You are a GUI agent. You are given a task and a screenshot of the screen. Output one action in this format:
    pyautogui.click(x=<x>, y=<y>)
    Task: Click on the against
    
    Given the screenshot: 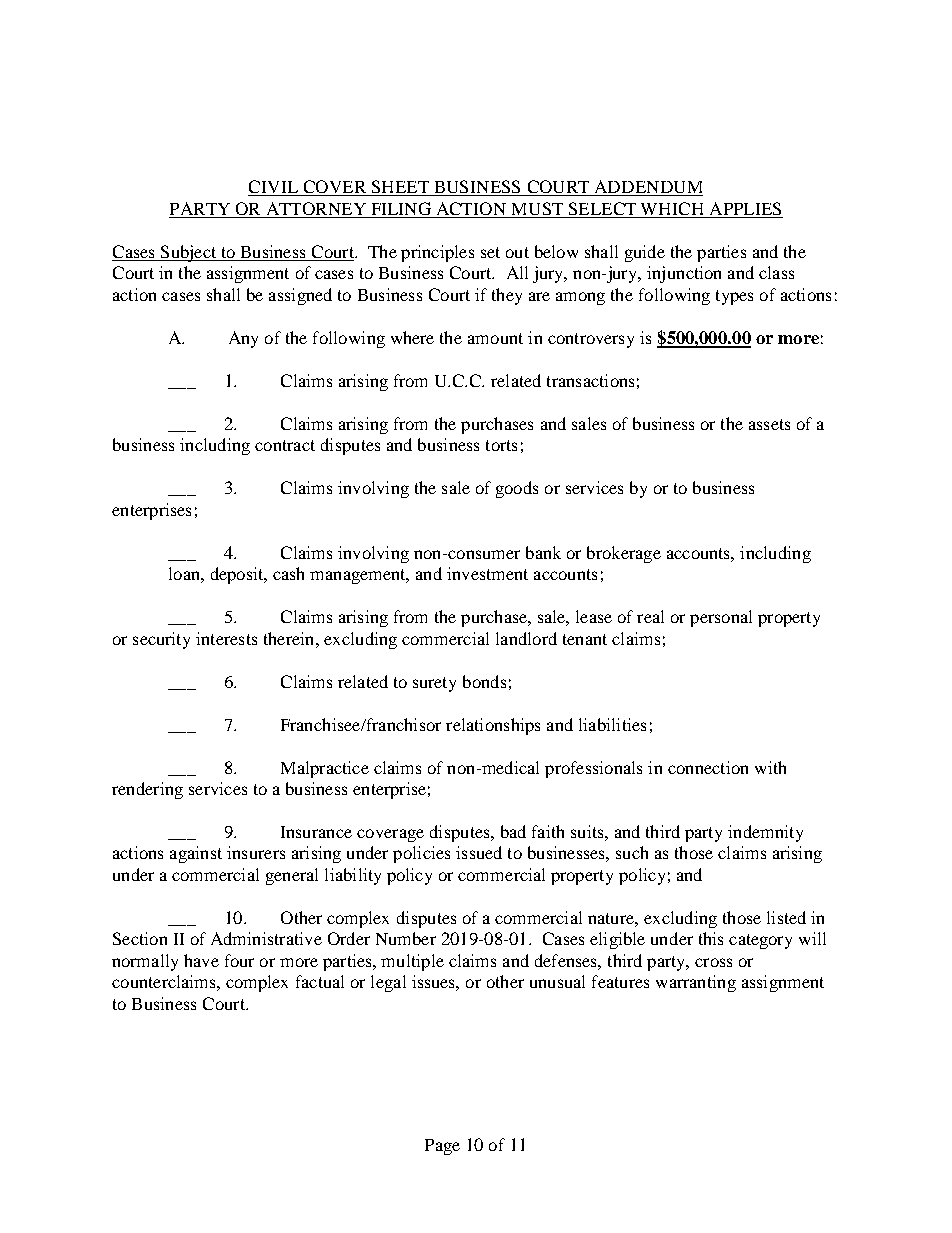 What is the action you would take?
    pyautogui.click(x=196, y=854)
